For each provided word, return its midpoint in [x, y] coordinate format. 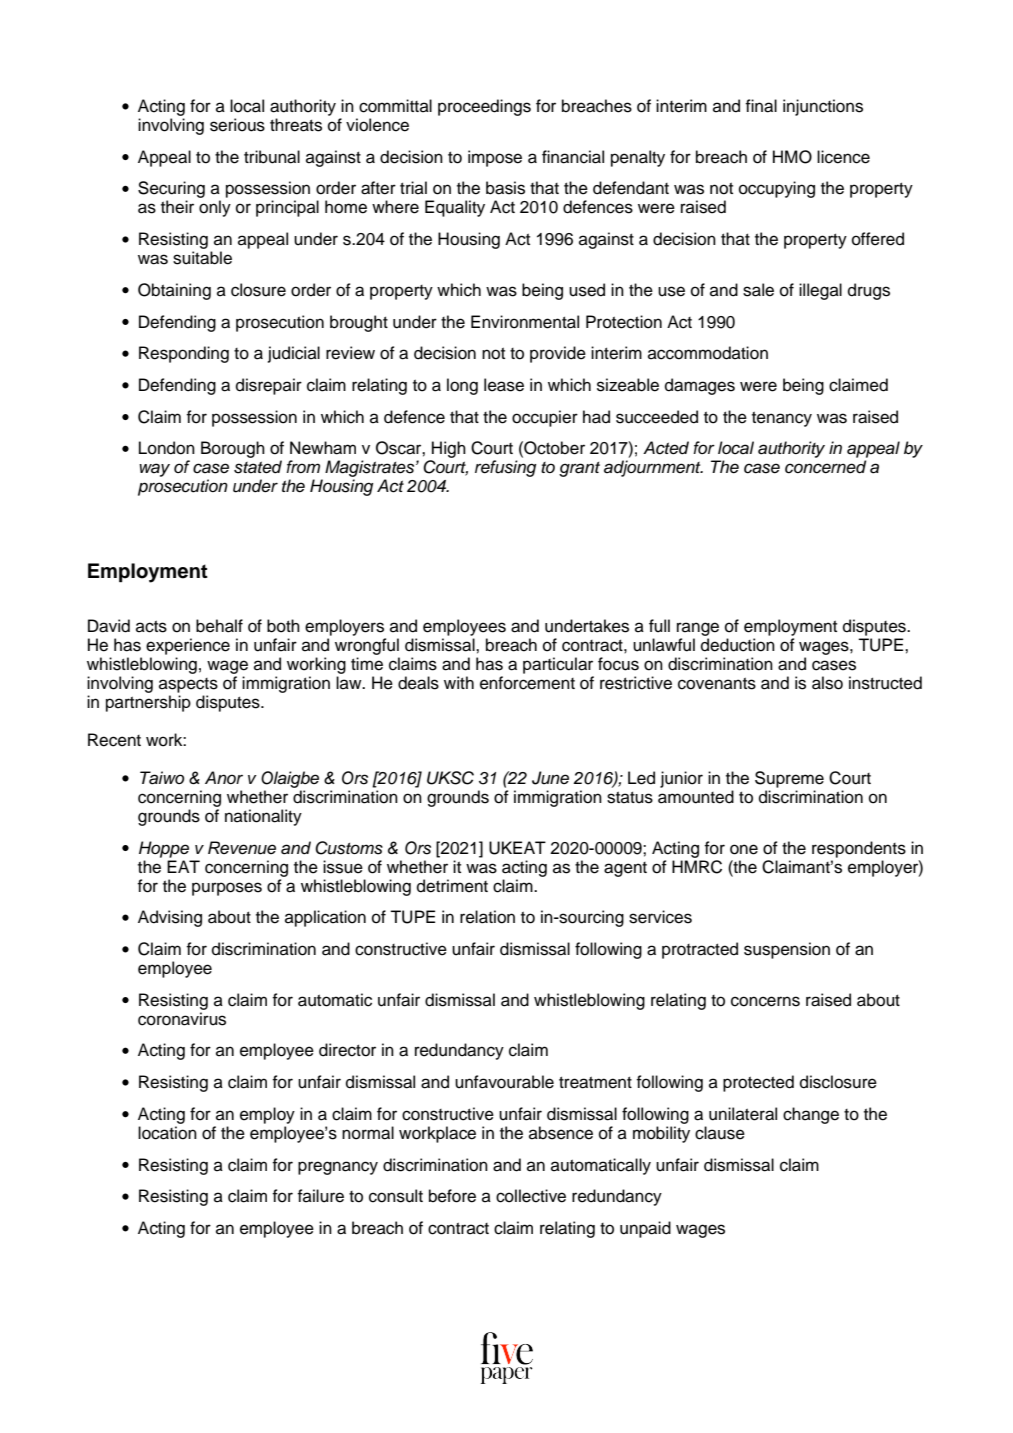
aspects [188, 685]
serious [237, 125]
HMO [792, 157]
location [167, 1133]
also [827, 683]
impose [495, 158]
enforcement [527, 683]
